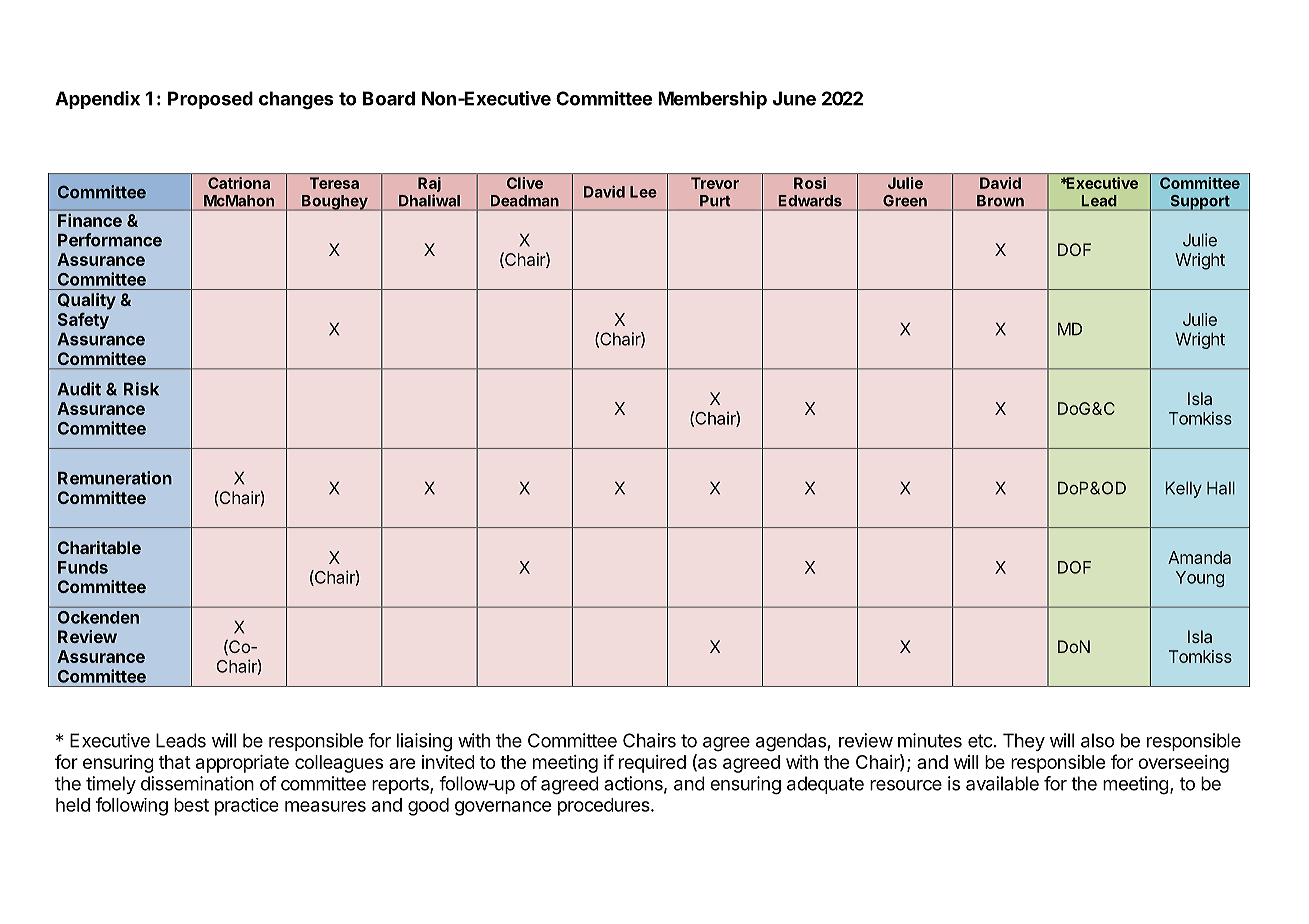 The image size is (1309, 924). I want to click on dissemination, so click(197, 783).
